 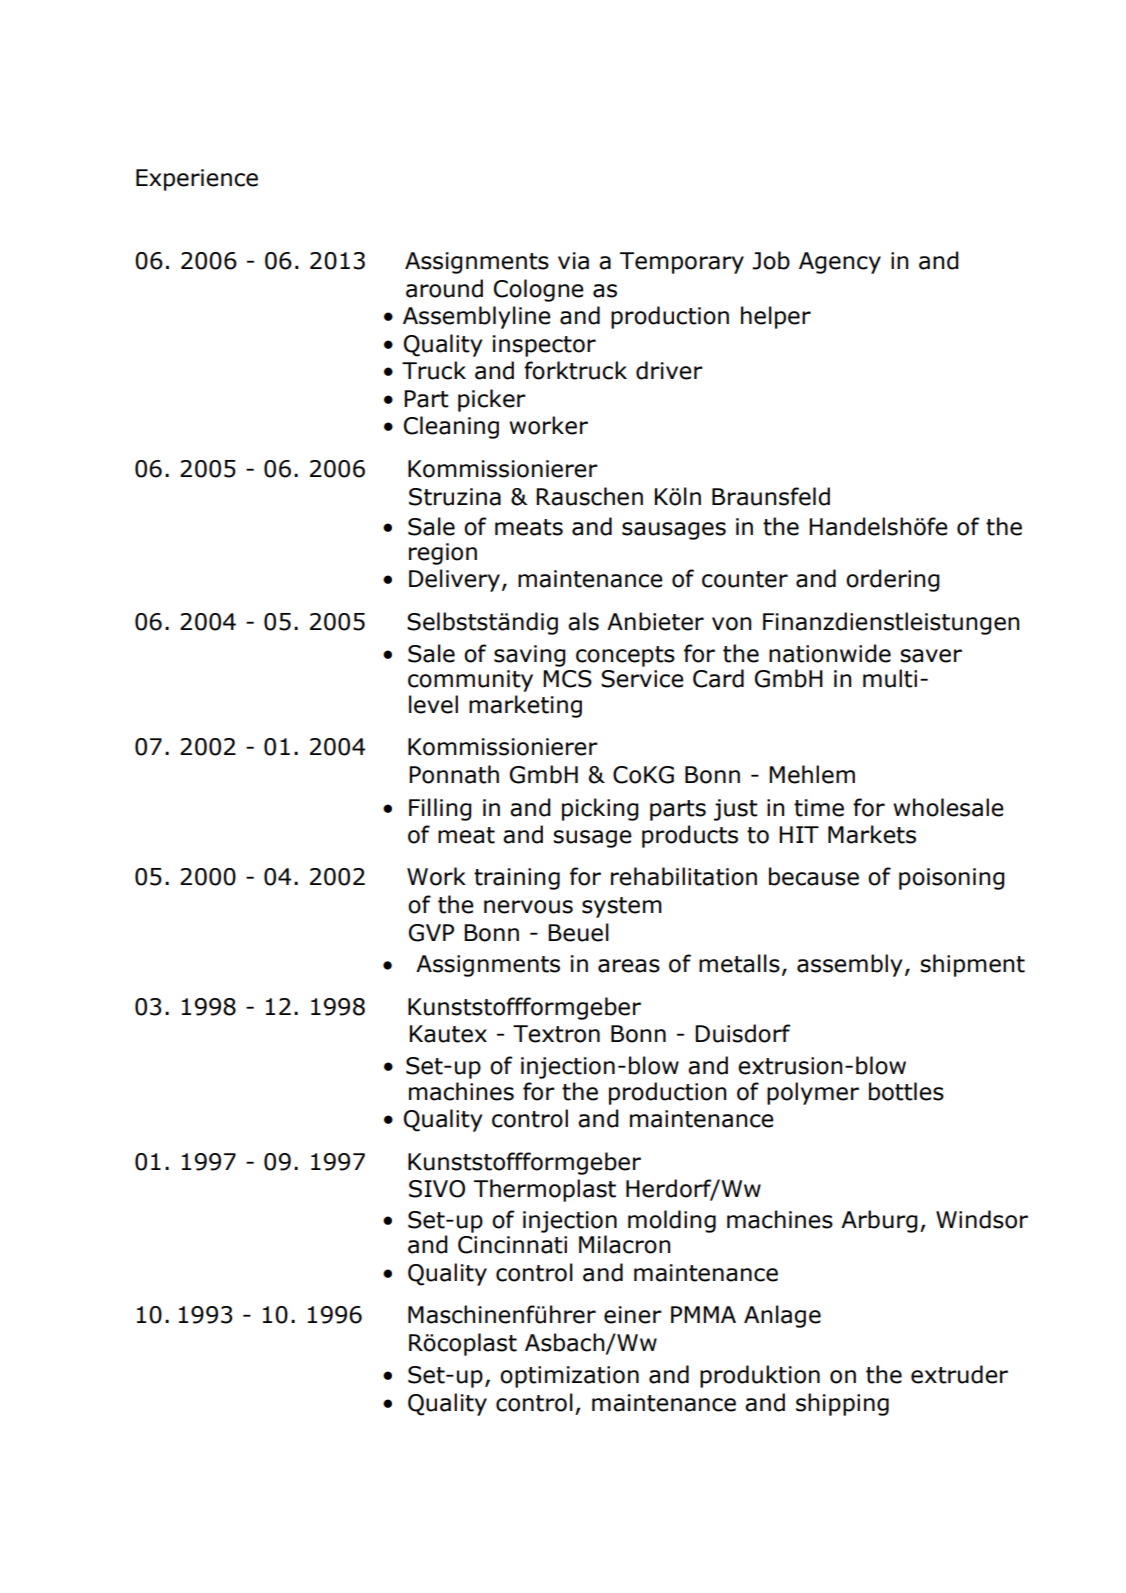 What do you see at coordinates (443, 554) in the image?
I see `region` at bounding box center [443, 554].
